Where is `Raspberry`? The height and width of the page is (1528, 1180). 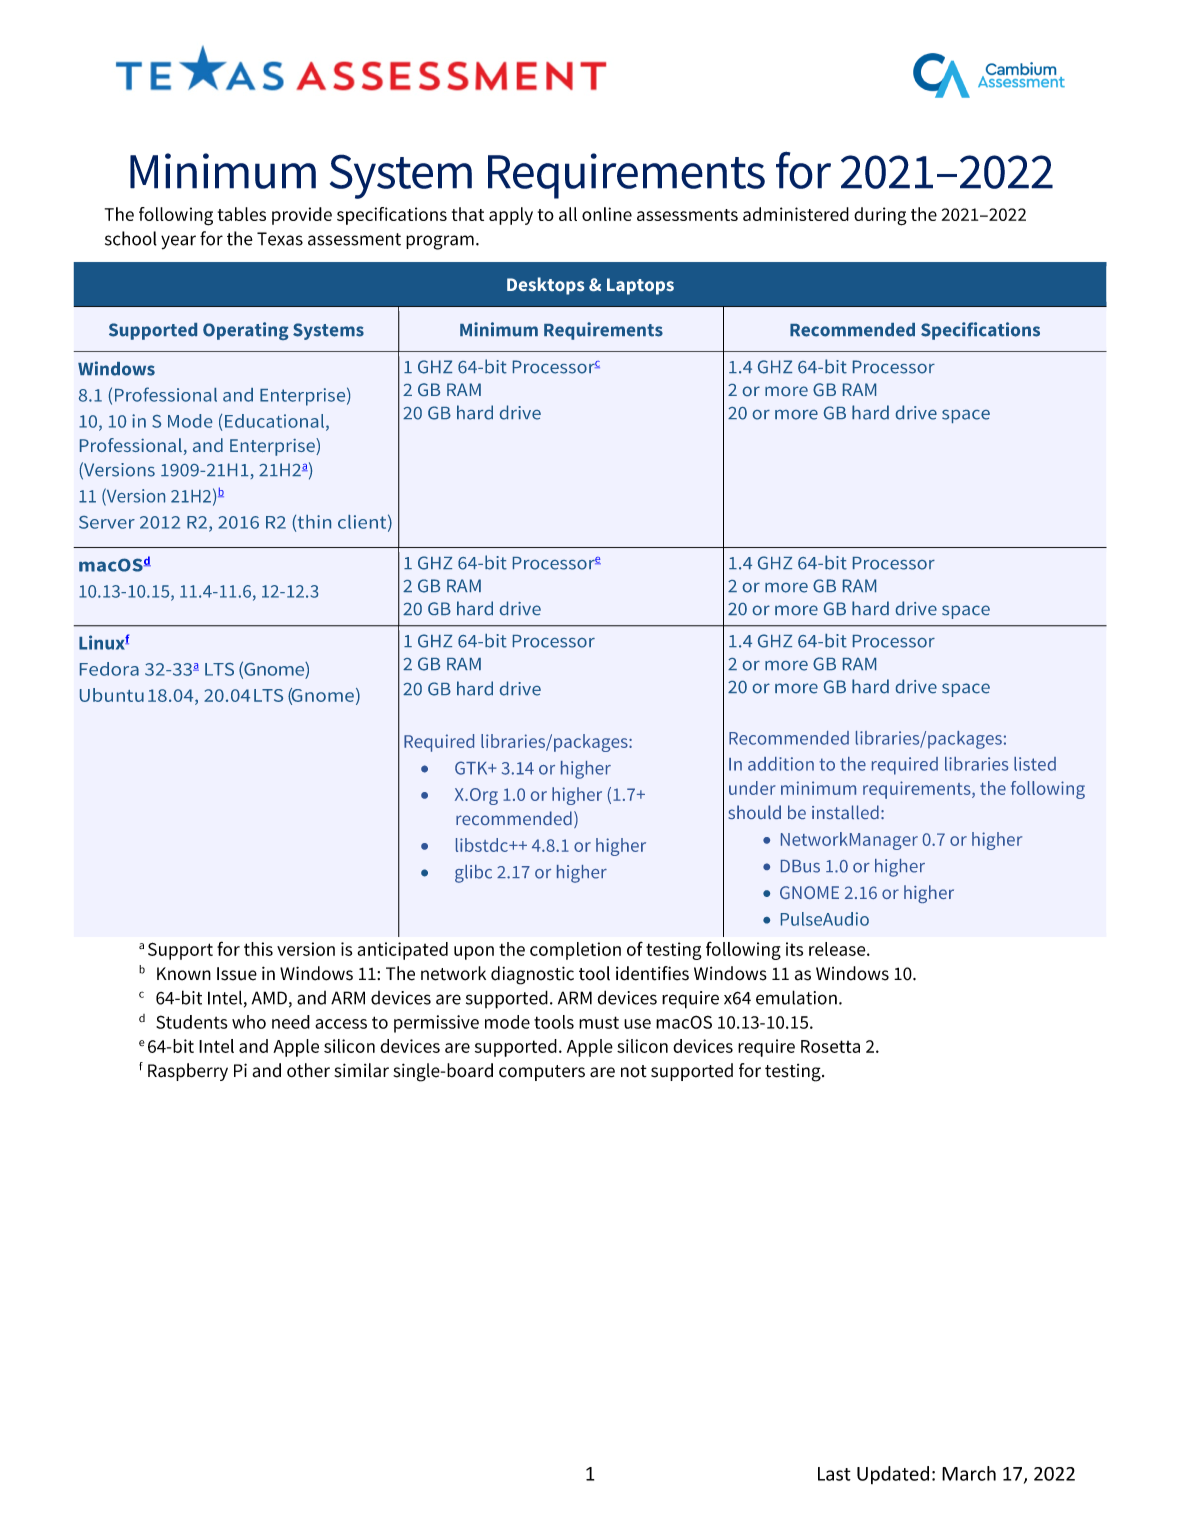 Raspberry is located at coordinates (188, 1072).
